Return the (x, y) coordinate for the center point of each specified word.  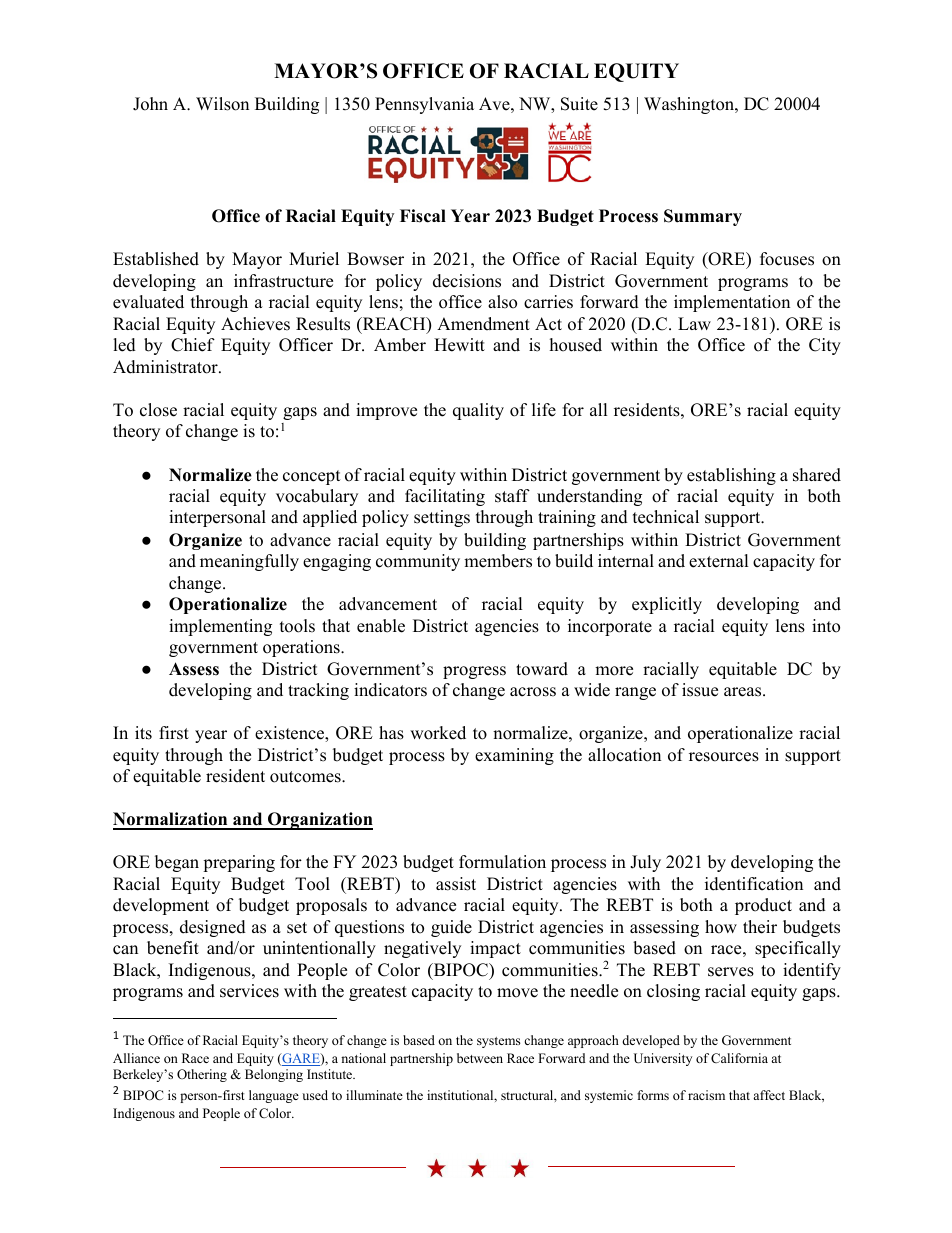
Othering (202, 1075)
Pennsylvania (424, 105)
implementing (220, 627)
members (498, 561)
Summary (703, 217)
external (719, 561)
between (480, 1058)
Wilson (222, 104)
